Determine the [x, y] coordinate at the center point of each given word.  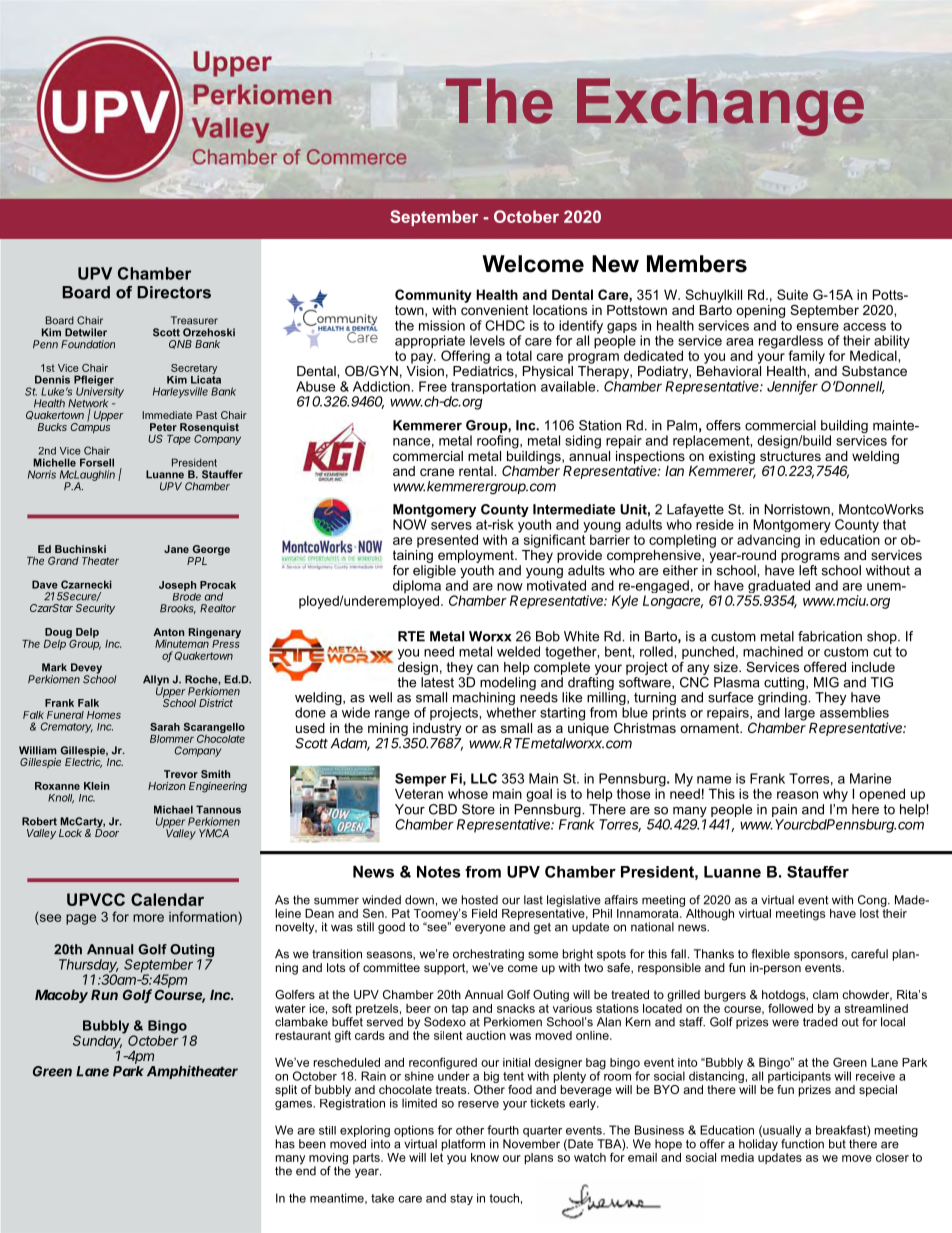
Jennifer [792, 387]
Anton [168, 632]
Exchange [720, 107]
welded [518, 651]
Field [484, 913]
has [285, 1144]
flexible [770, 954]
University [99, 392]
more [148, 918]
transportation [493, 389]
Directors [174, 292]
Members [697, 264]
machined [773, 651]
